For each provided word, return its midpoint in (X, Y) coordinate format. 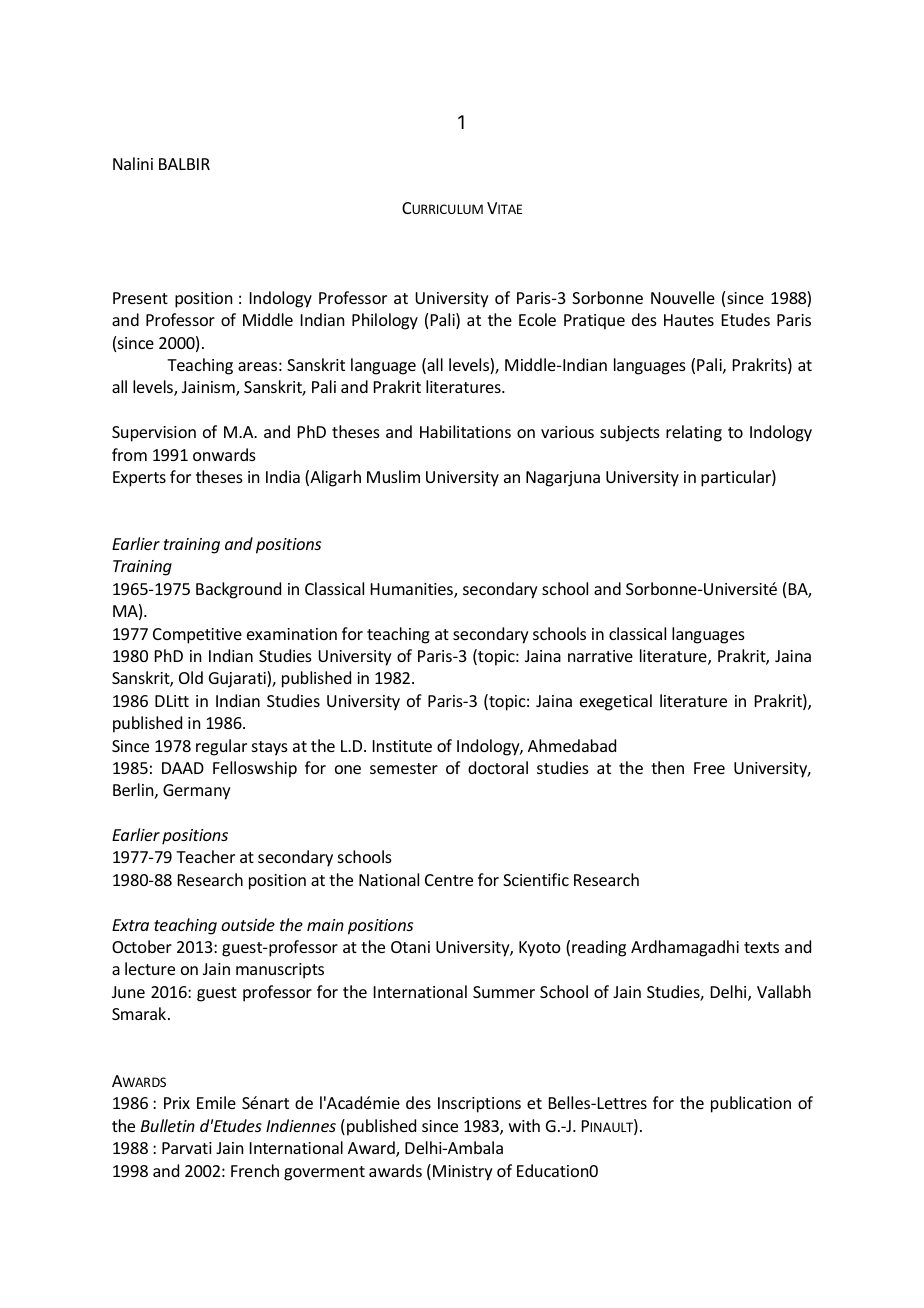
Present (140, 298)
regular (221, 747)
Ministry (463, 1173)
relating (694, 433)
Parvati (187, 1148)
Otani (410, 947)
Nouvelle (683, 297)
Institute (402, 746)
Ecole (537, 319)
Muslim (393, 476)
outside (248, 924)
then (667, 767)
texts (761, 947)
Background (238, 590)
